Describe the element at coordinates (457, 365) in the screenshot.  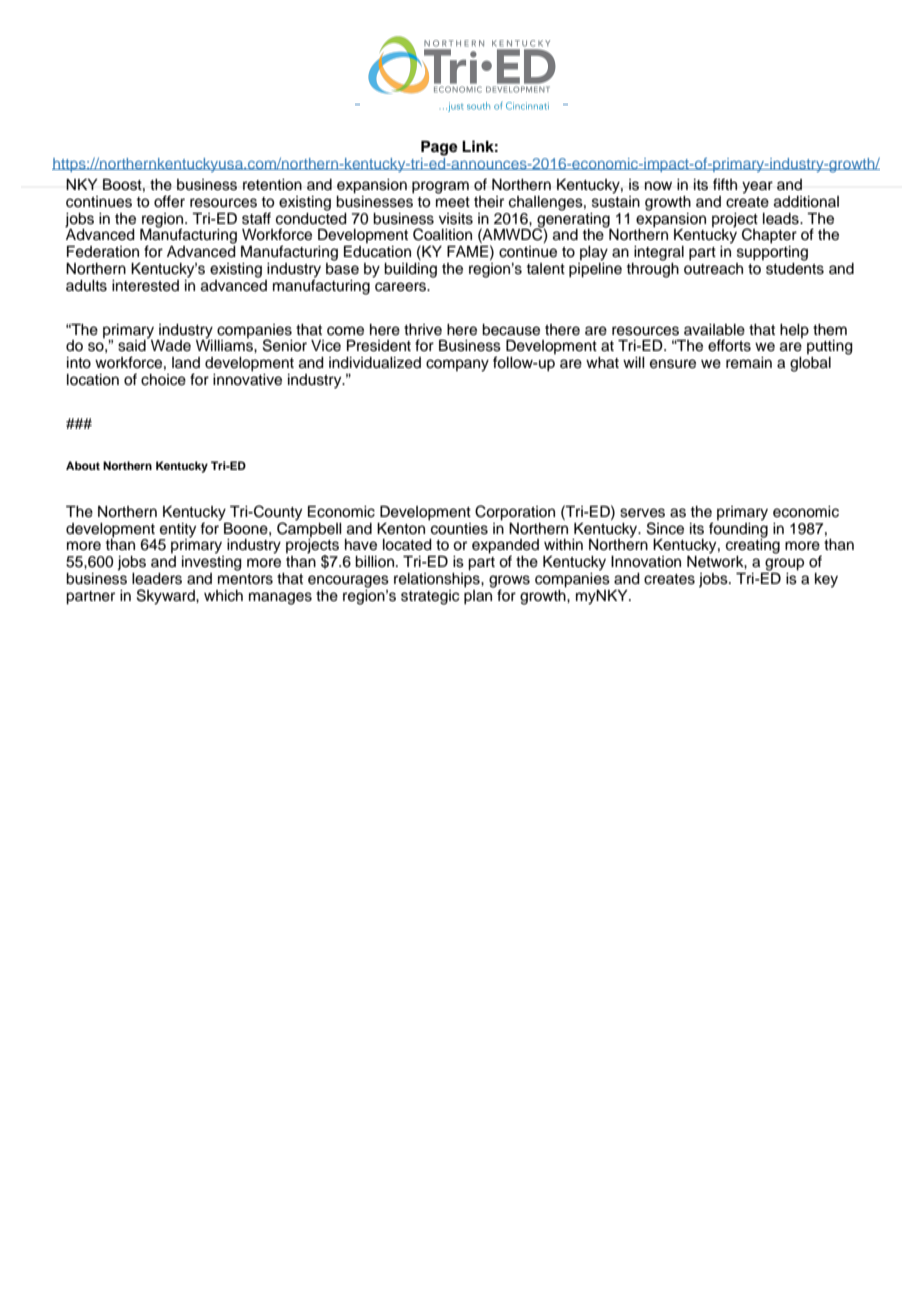
I see `company` at that location.
